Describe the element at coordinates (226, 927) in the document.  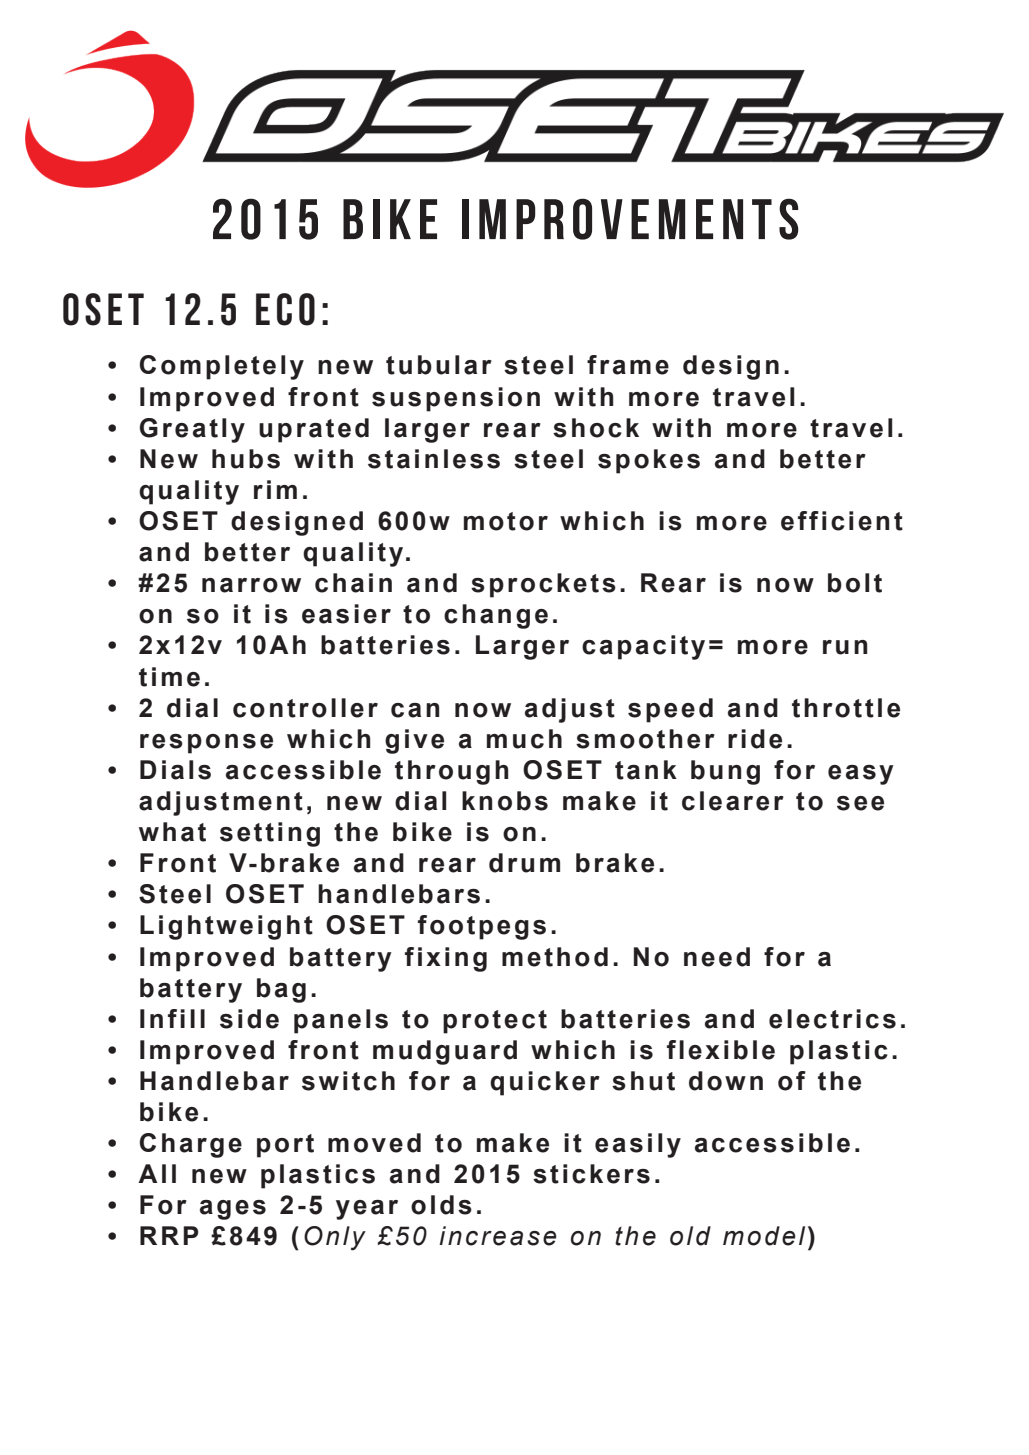
I see `Lightweight` at that location.
